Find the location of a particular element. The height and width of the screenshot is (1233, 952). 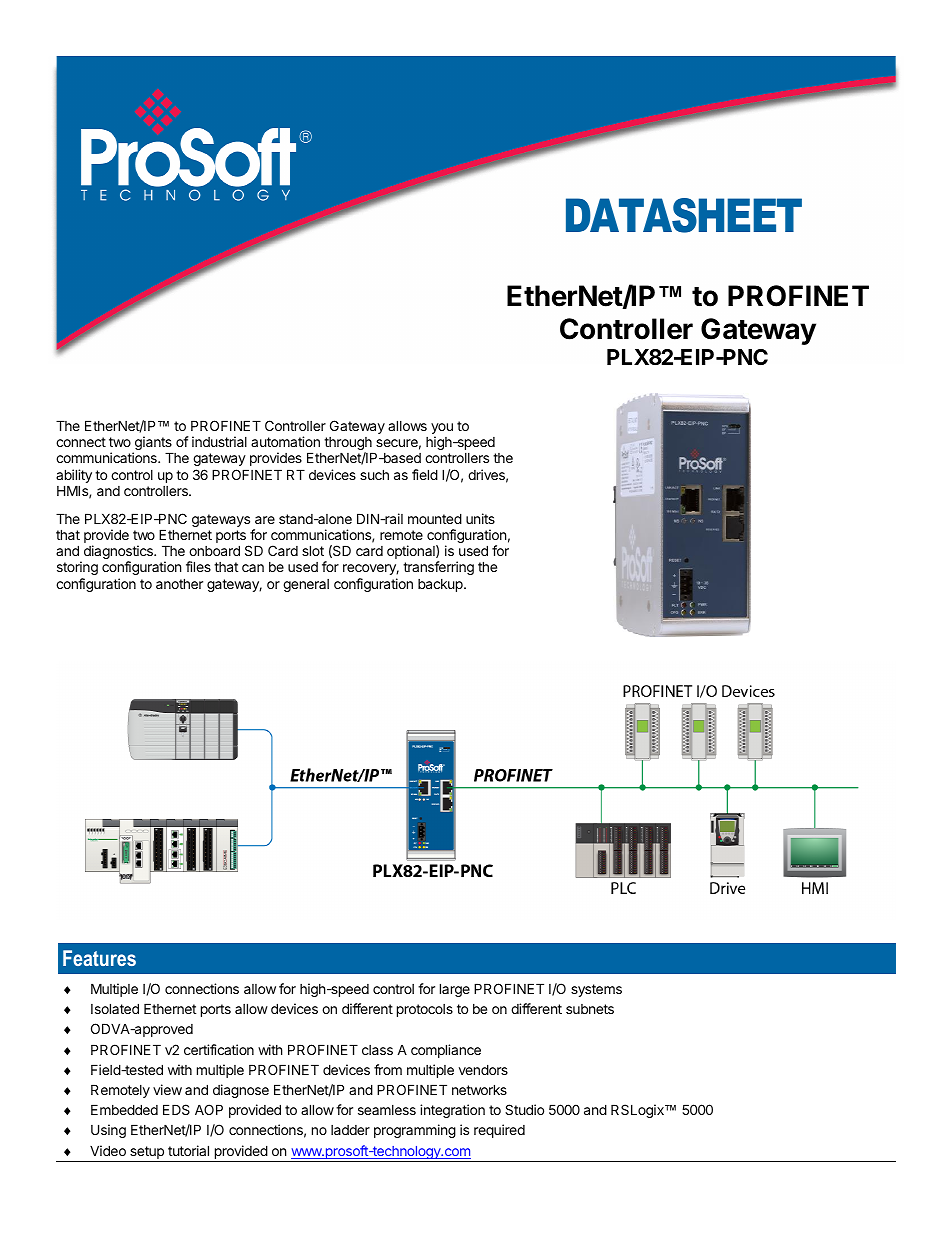

general is located at coordinates (306, 585).
